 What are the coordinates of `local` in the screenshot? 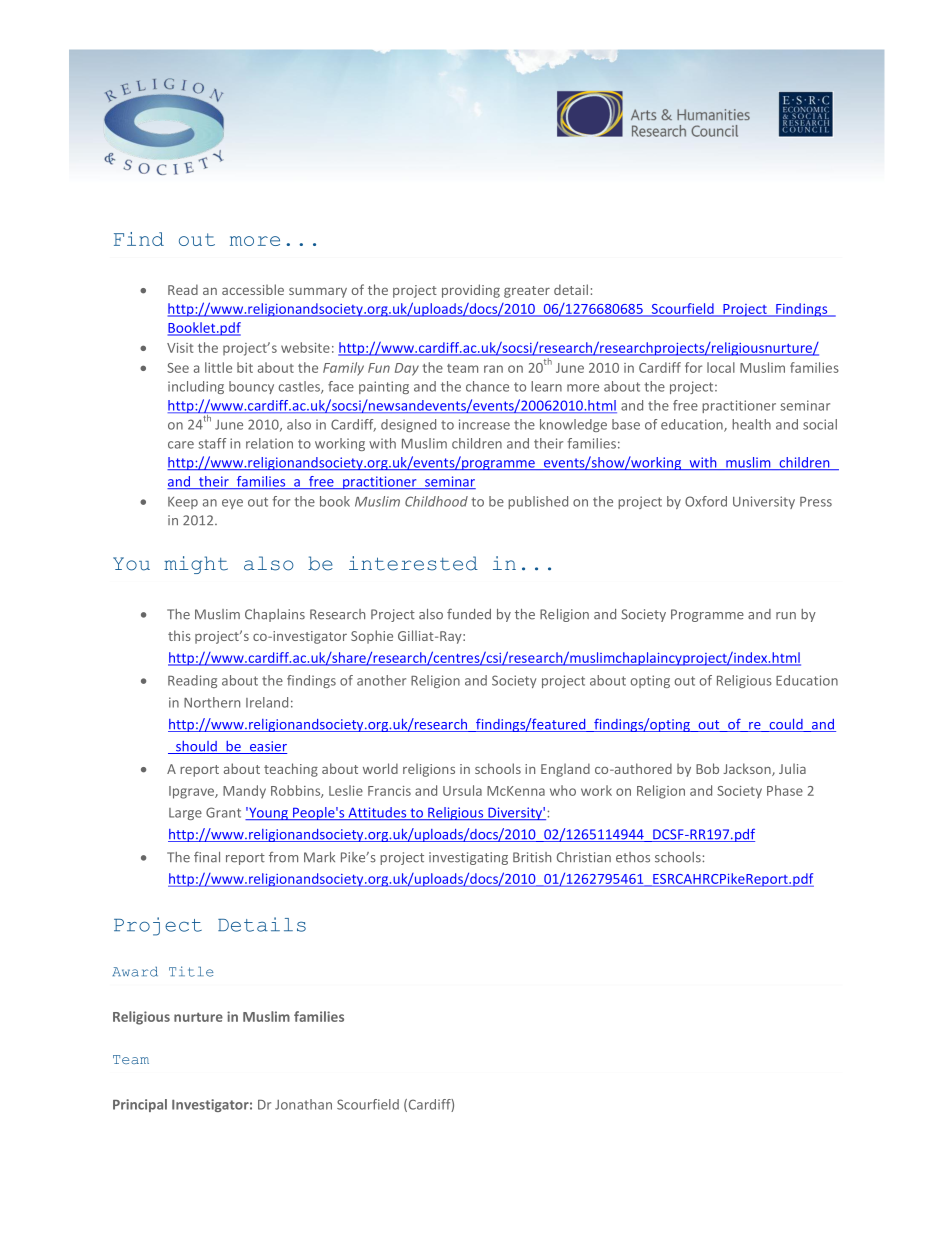 It's located at (721, 367).
